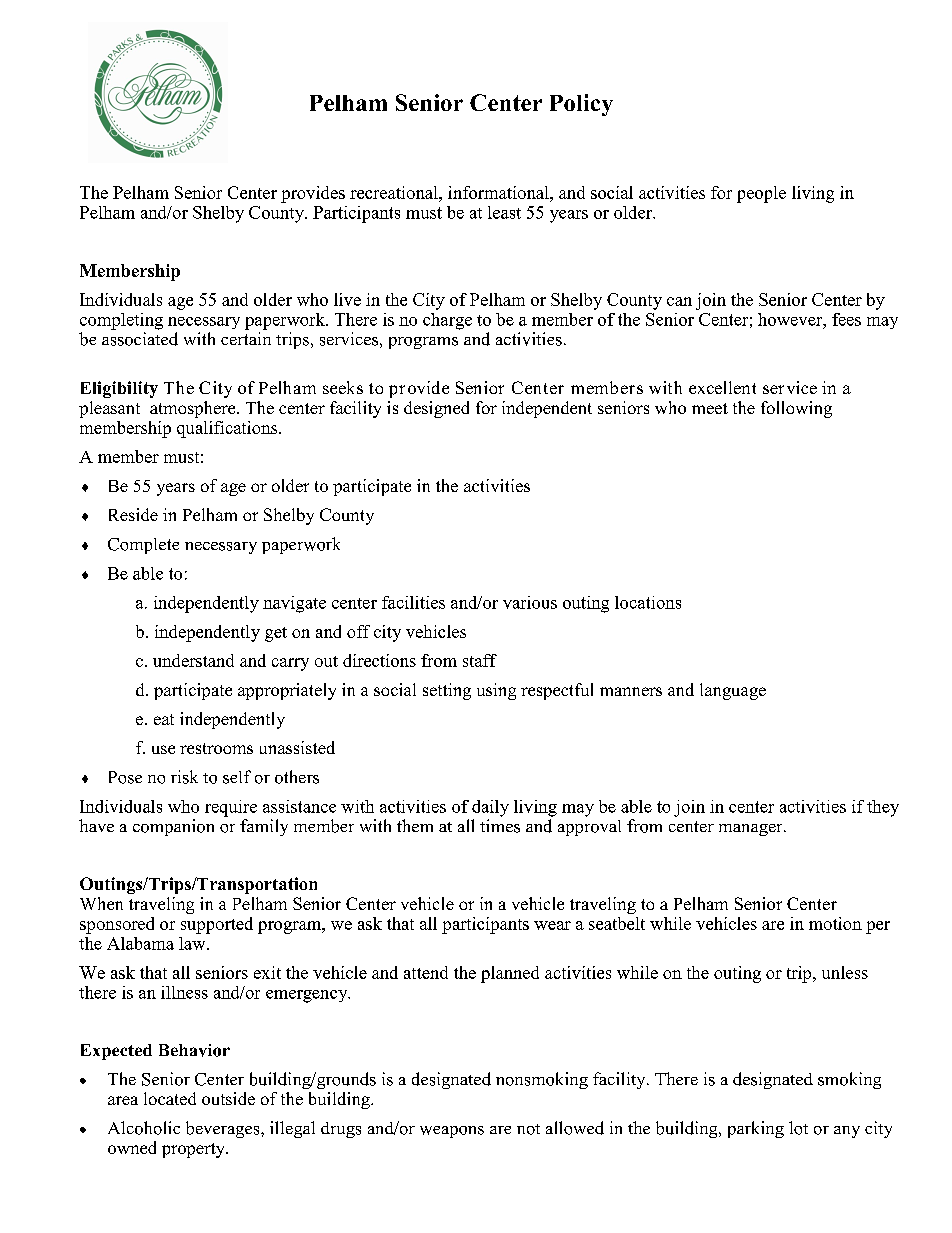 Image resolution: width=952 pixels, height=1233 pixels. I want to click on completing, so click(121, 321).
